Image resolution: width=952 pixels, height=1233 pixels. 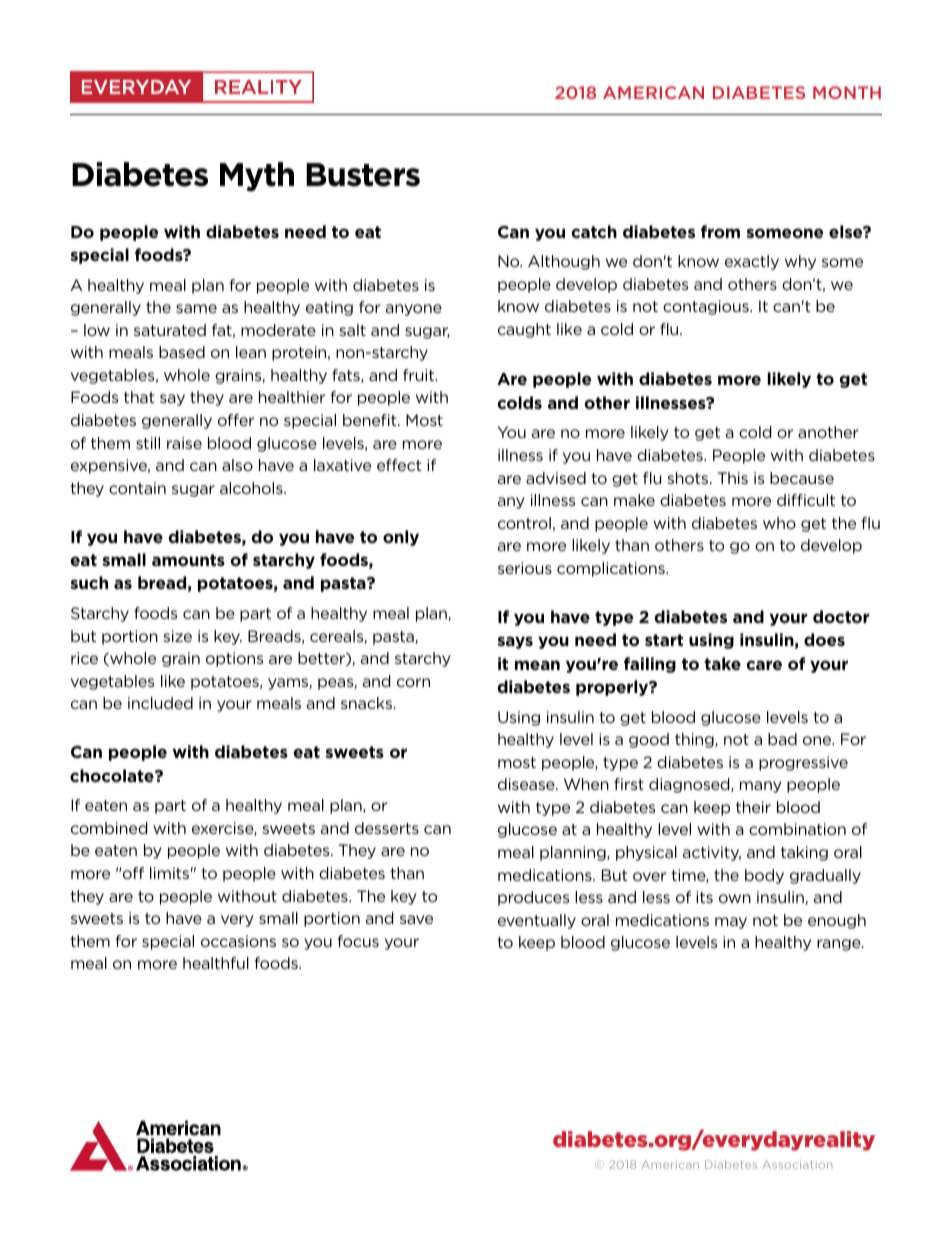 What do you see at coordinates (257, 177) in the screenshot?
I see `Myth` at bounding box center [257, 177].
